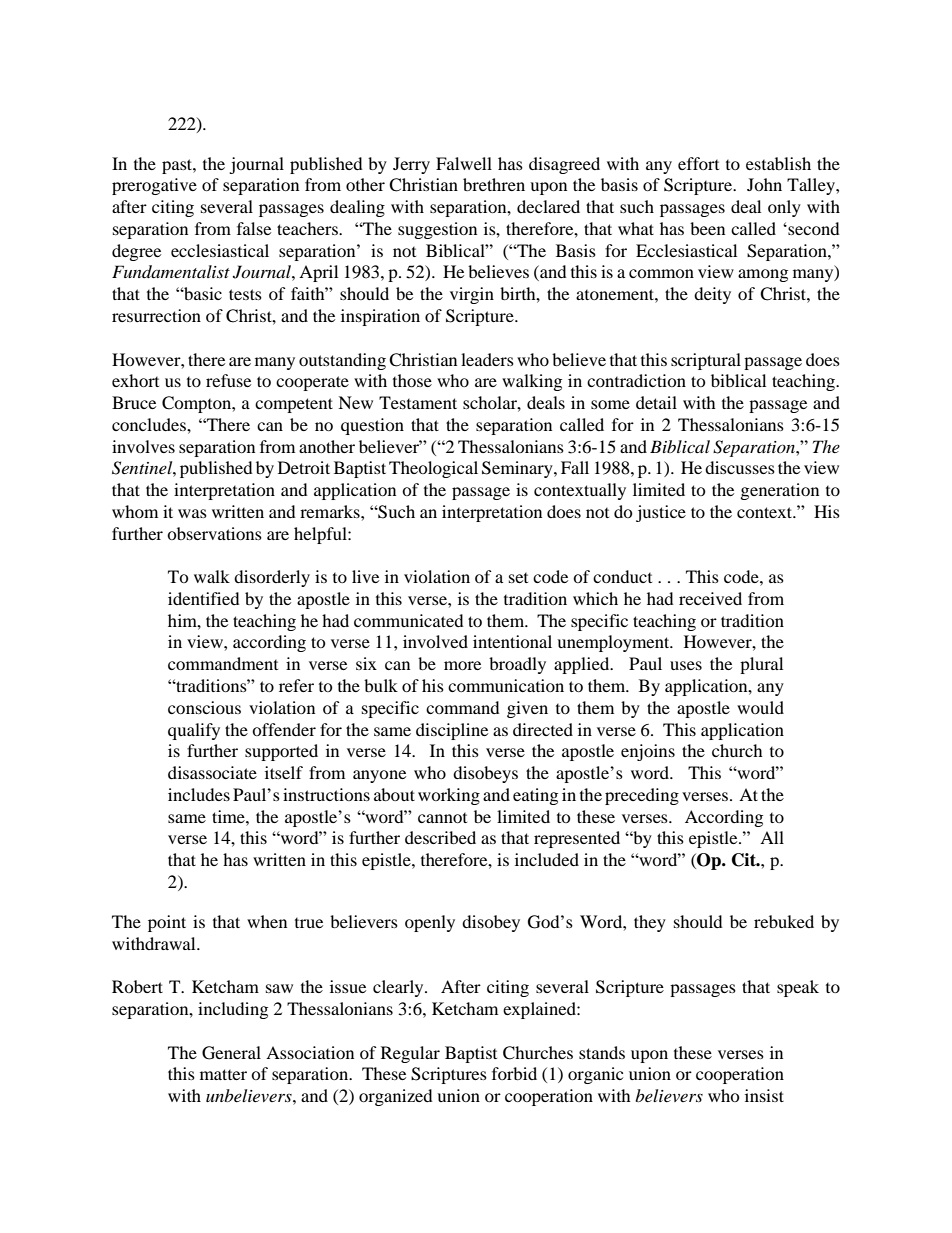 The image size is (952, 1233). I want to click on insist, so click(764, 1095).
